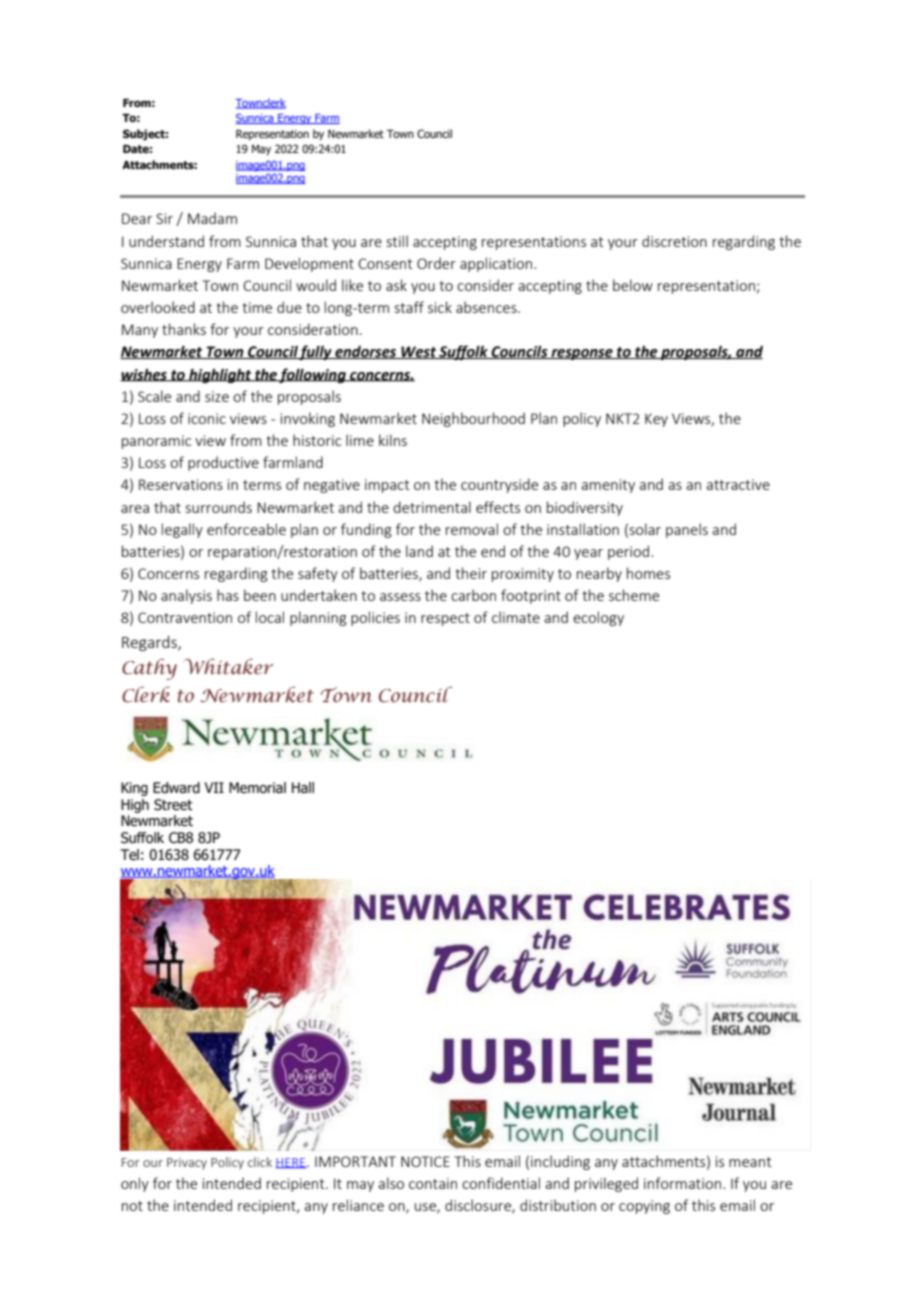 The height and width of the screenshot is (1307, 924). What do you see at coordinates (433, 1183) in the screenshot?
I see `contain` at bounding box center [433, 1183].
